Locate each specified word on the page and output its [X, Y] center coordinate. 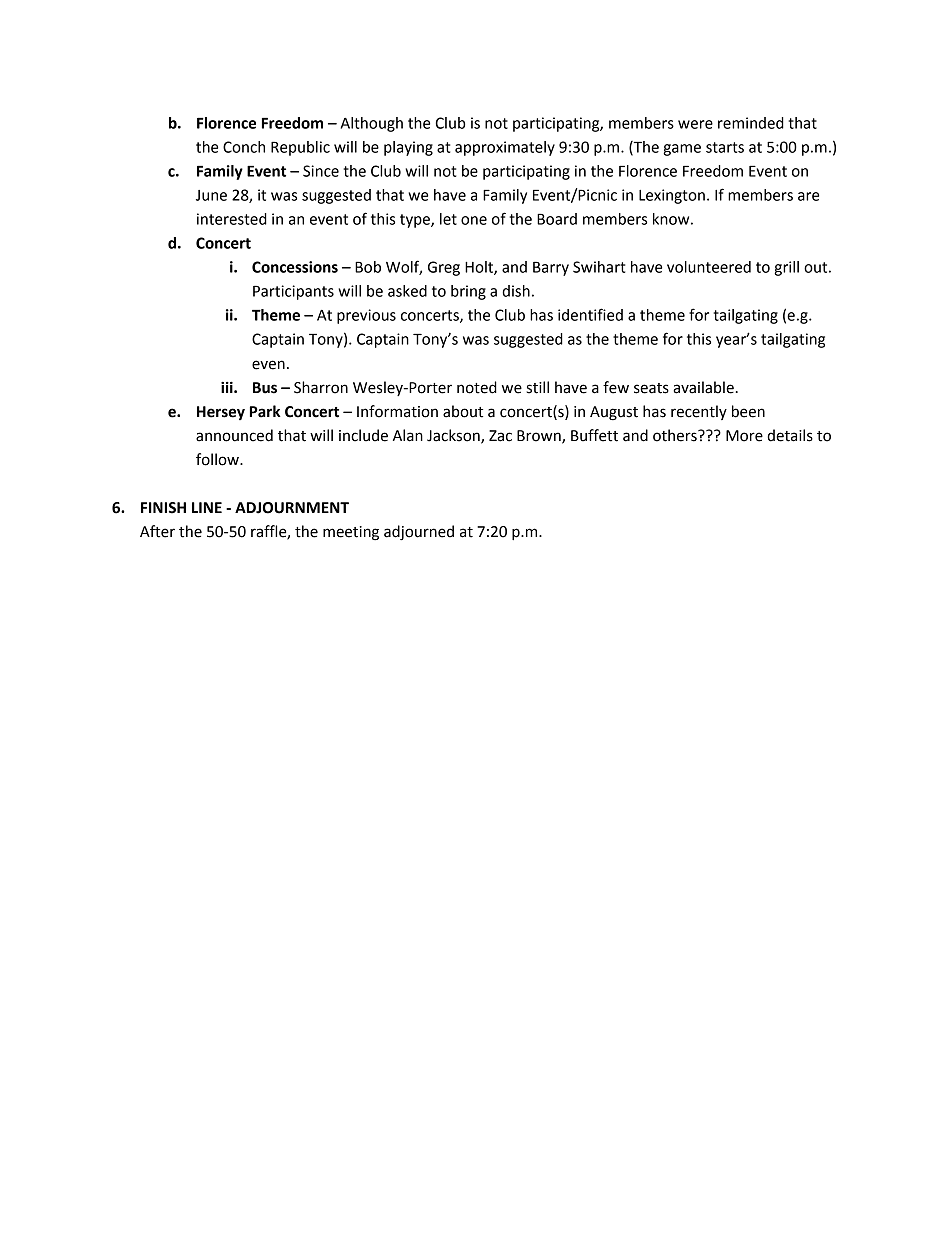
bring [468, 292]
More [744, 436]
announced [234, 435]
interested [232, 219]
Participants [293, 292]
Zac [500, 436]
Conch [244, 147]
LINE [207, 507]
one [474, 220]
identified [590, 314]
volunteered [709, 267]
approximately [505, 148]
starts [725, 147]
